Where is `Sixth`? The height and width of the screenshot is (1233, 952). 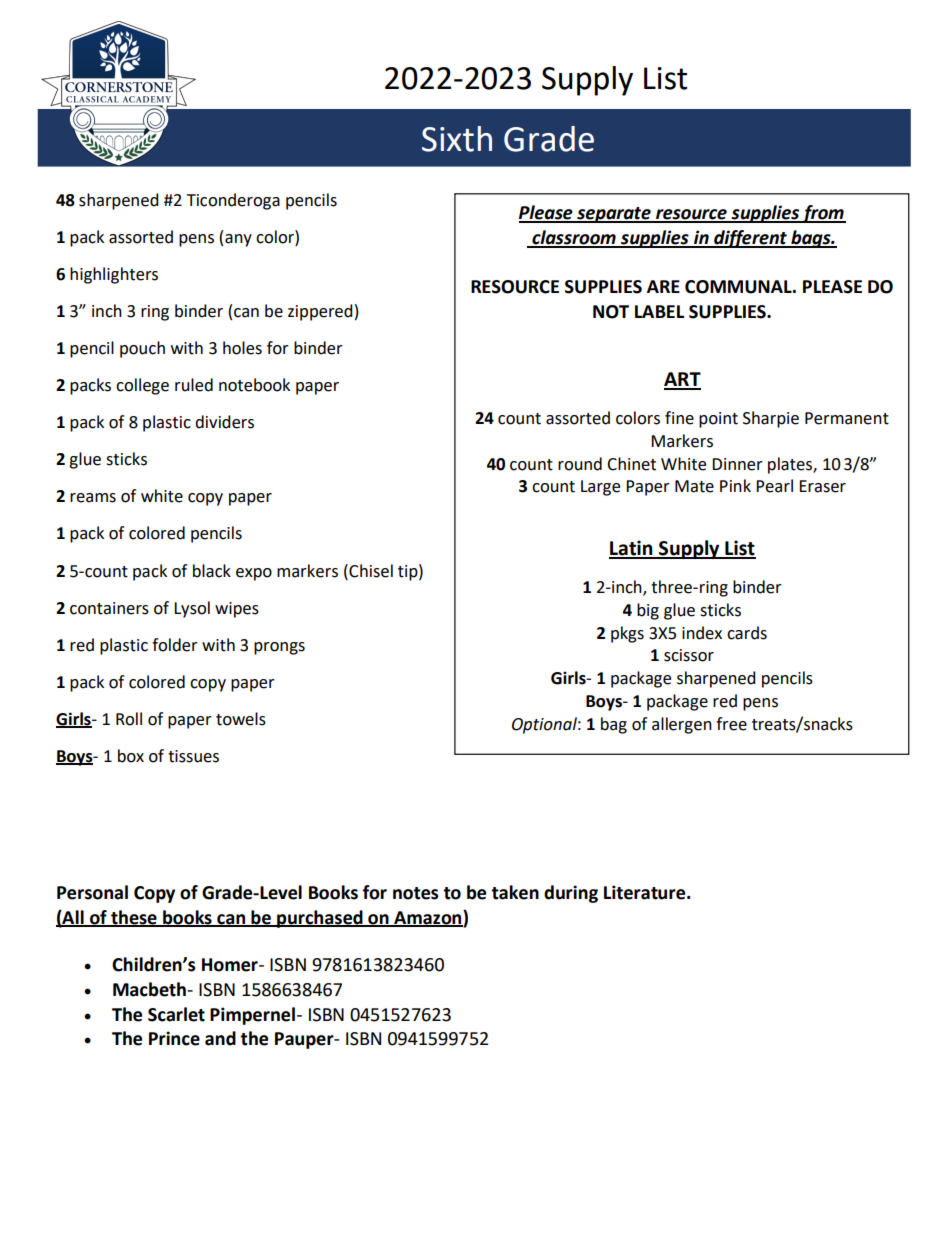 Sixth is located at coordinates (457, 139).
